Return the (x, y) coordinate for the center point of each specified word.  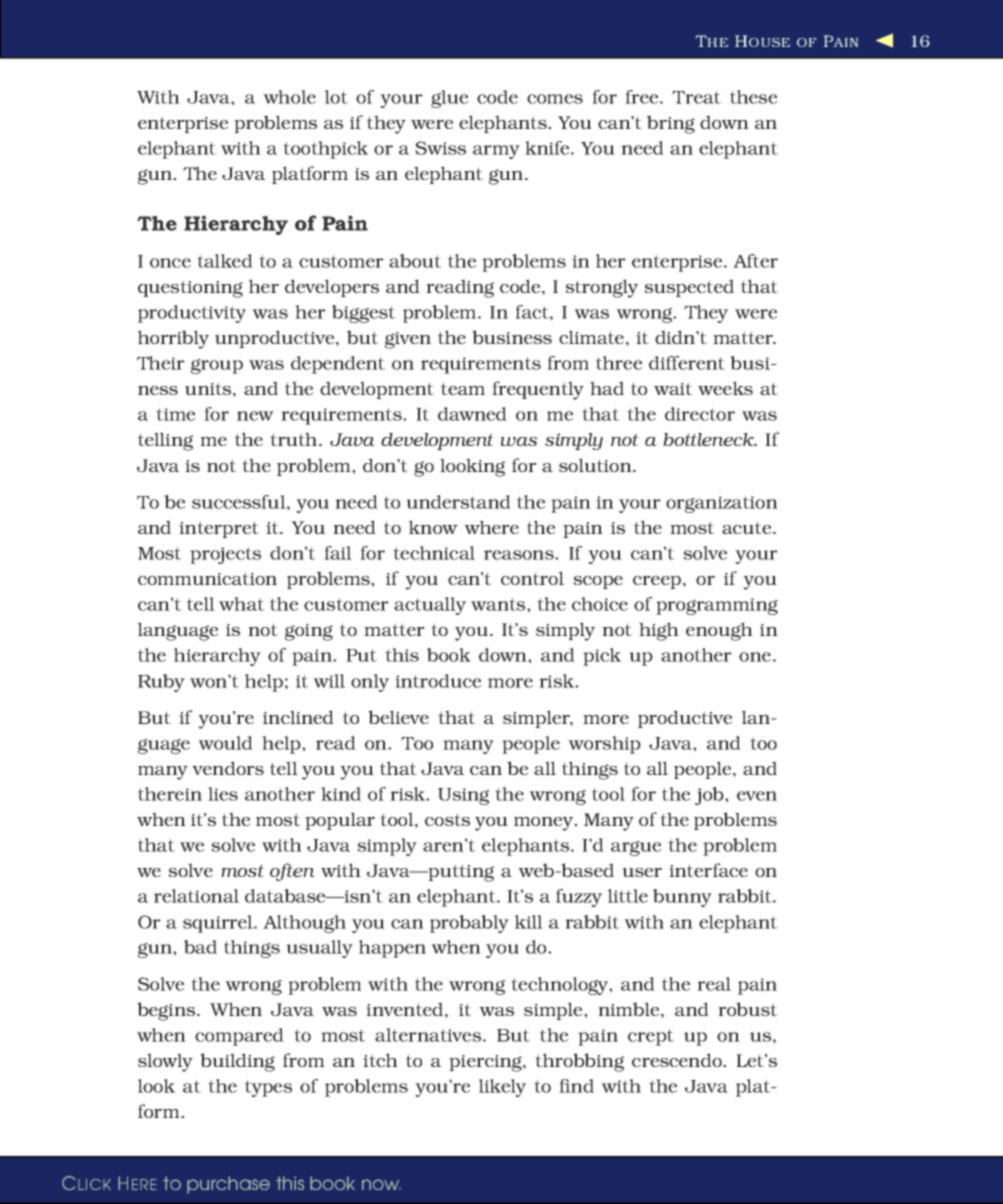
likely (502, 1088)
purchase (228, 1185)
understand (458, 502)
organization (722, 504)
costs (447, 819)
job (710, 796)
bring (671, 124)
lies (223, 794)
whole (289, 97)
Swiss (440, 148)
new (255, 416)
